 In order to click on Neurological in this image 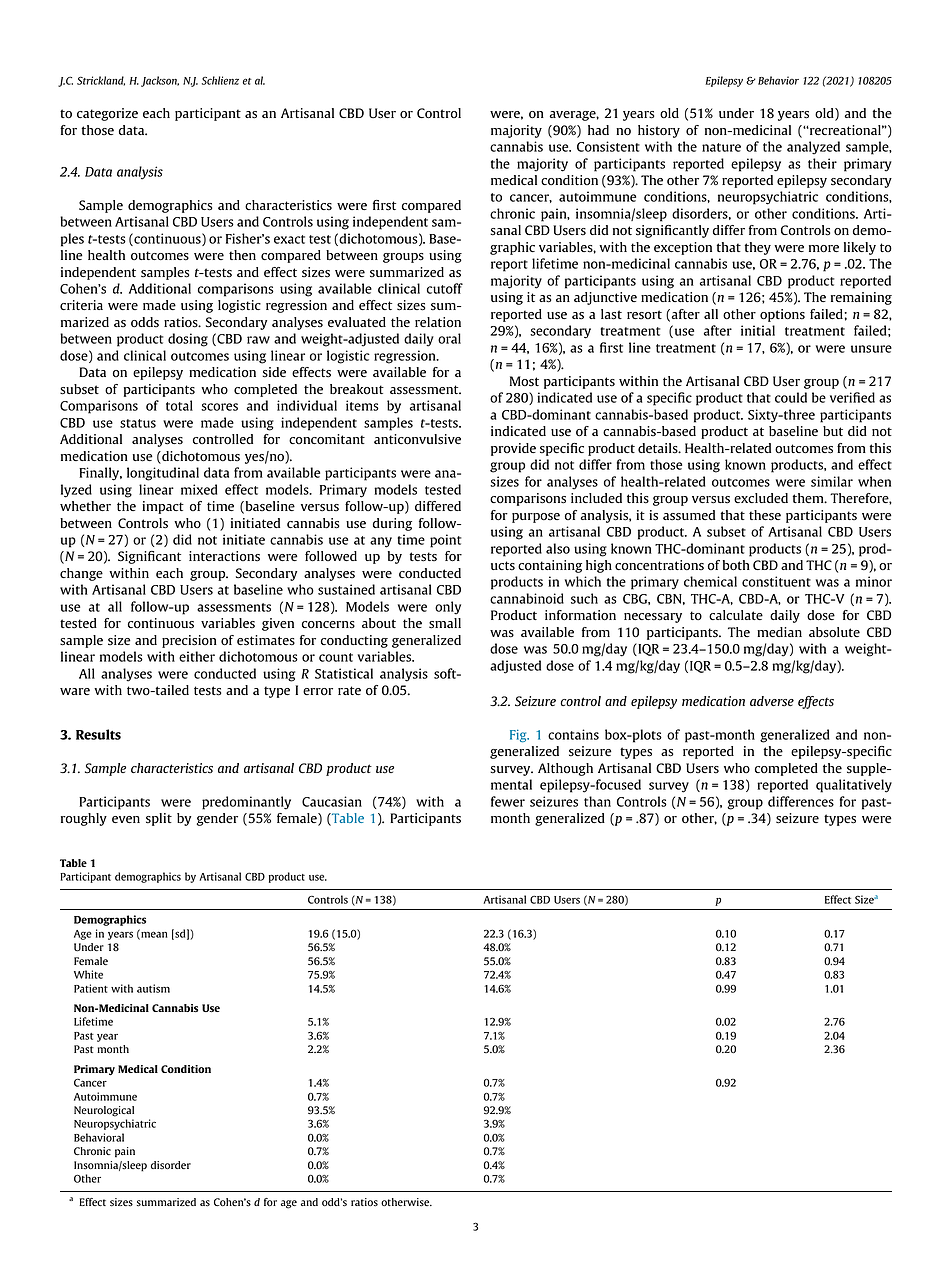, I will do `click(104, 1111)`.
